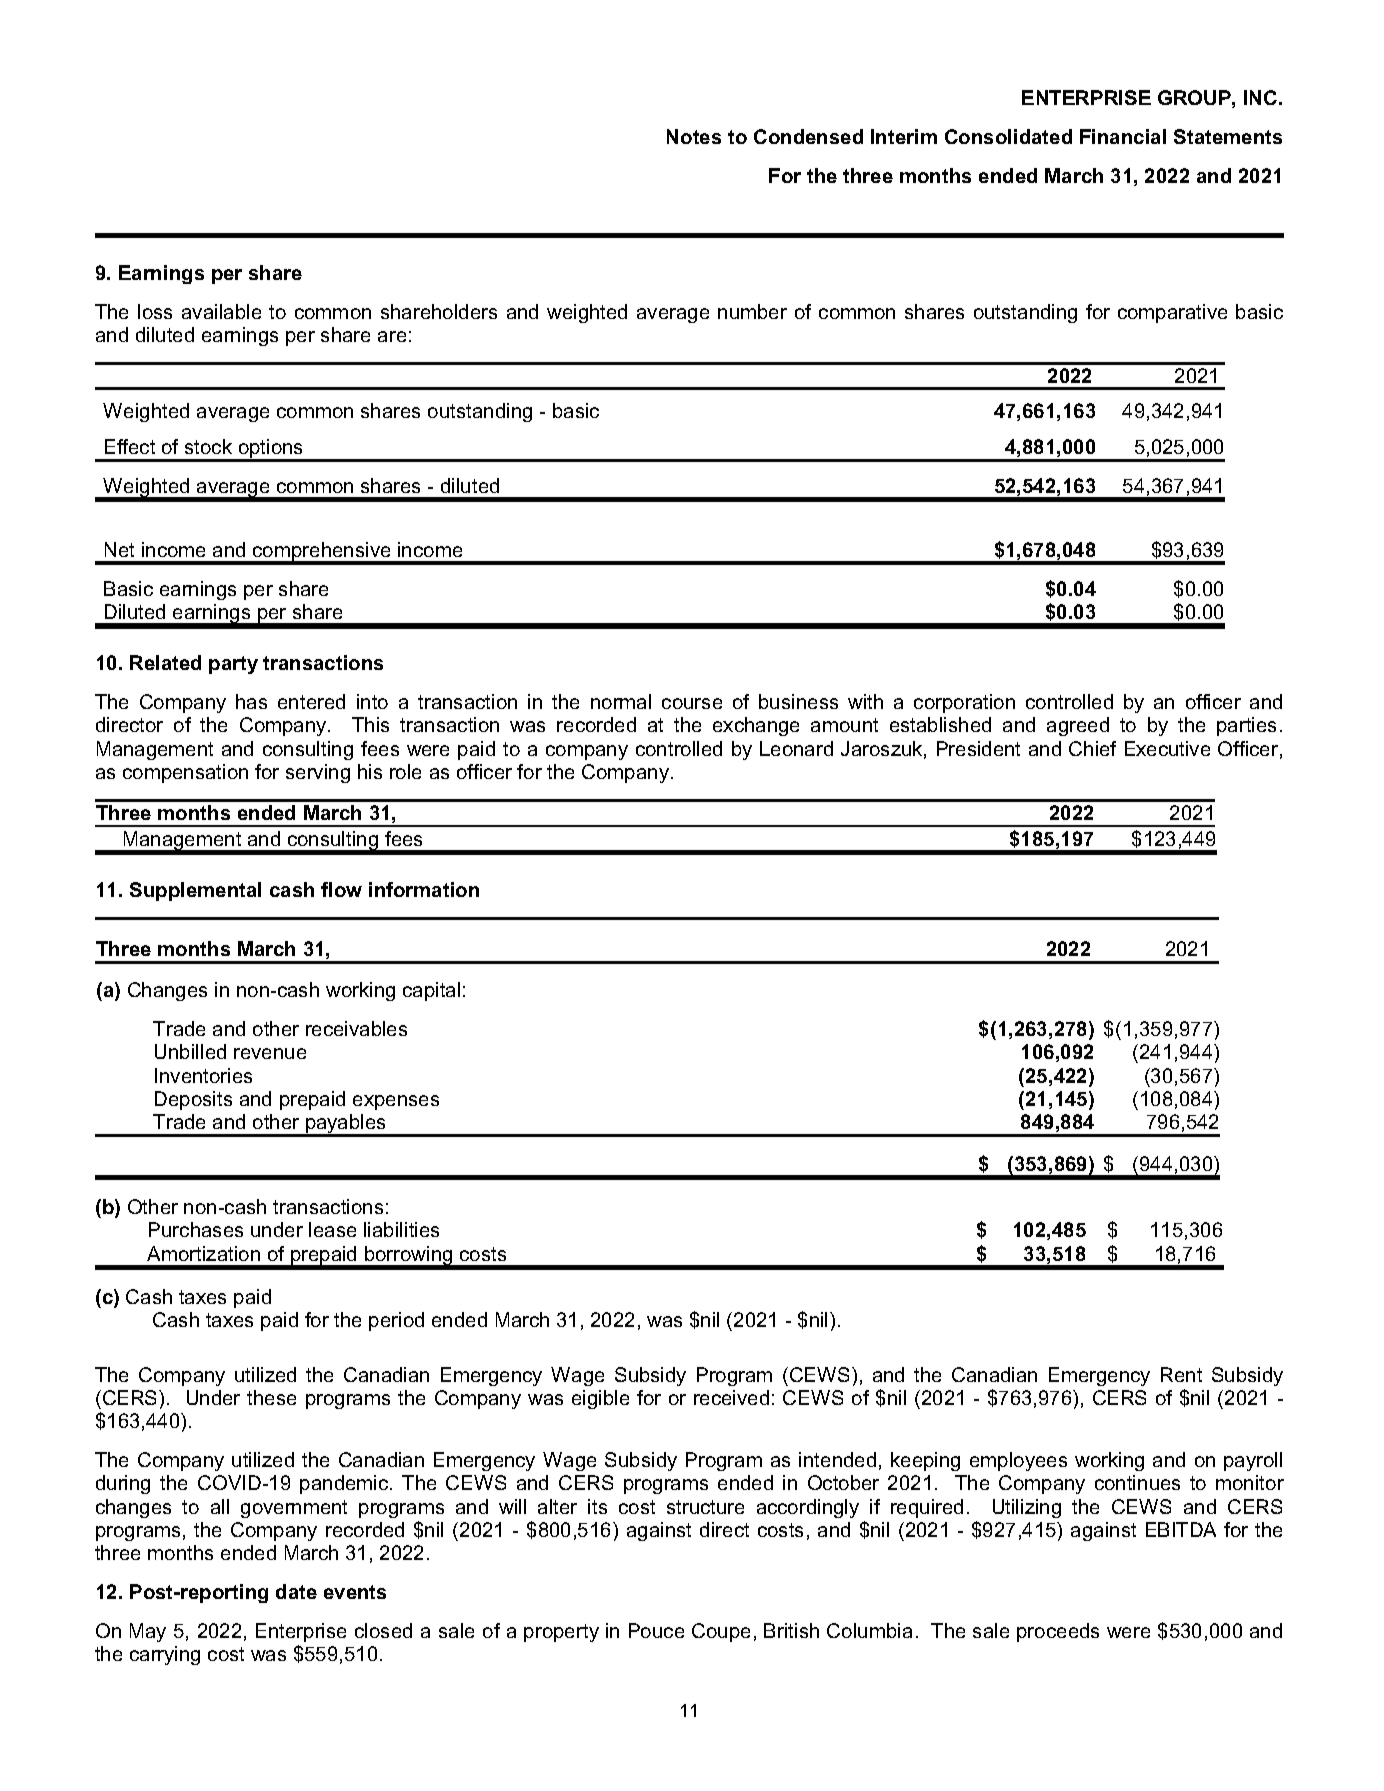 The width and height of the image is (1384, 1791). Describe the element at coordinates (1123, 136) in the image. I see `Financial` at that location.
